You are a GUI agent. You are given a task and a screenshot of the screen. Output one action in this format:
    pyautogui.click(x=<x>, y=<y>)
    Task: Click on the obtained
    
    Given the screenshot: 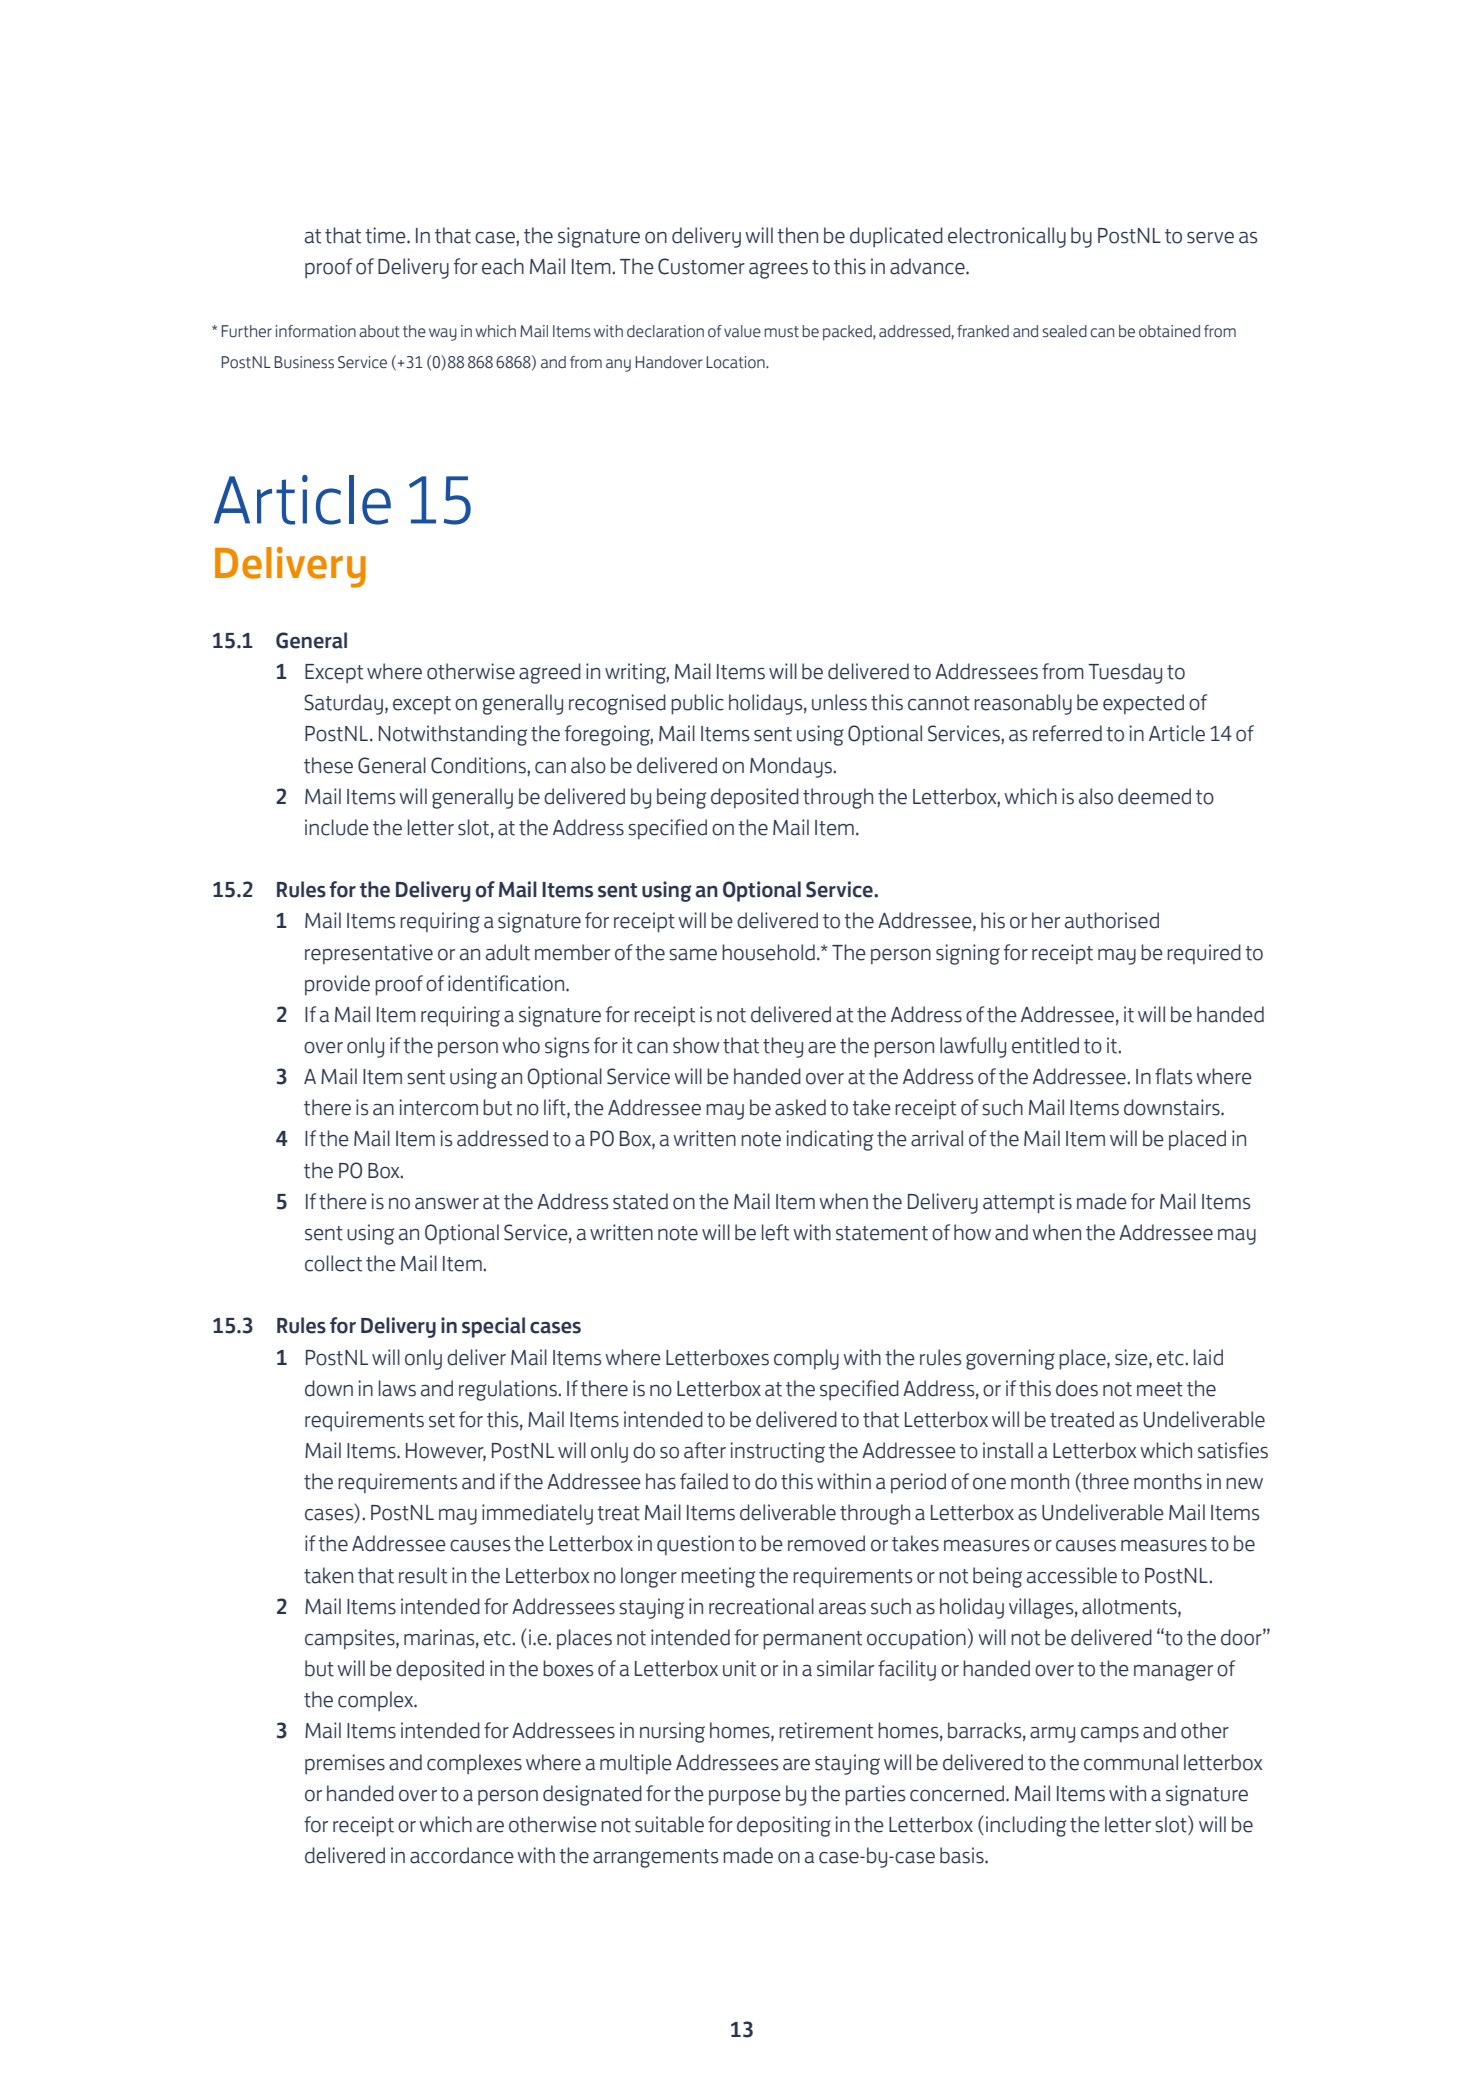 What is the action you would take?
    pyautogui.click(x=1169, y=331)
